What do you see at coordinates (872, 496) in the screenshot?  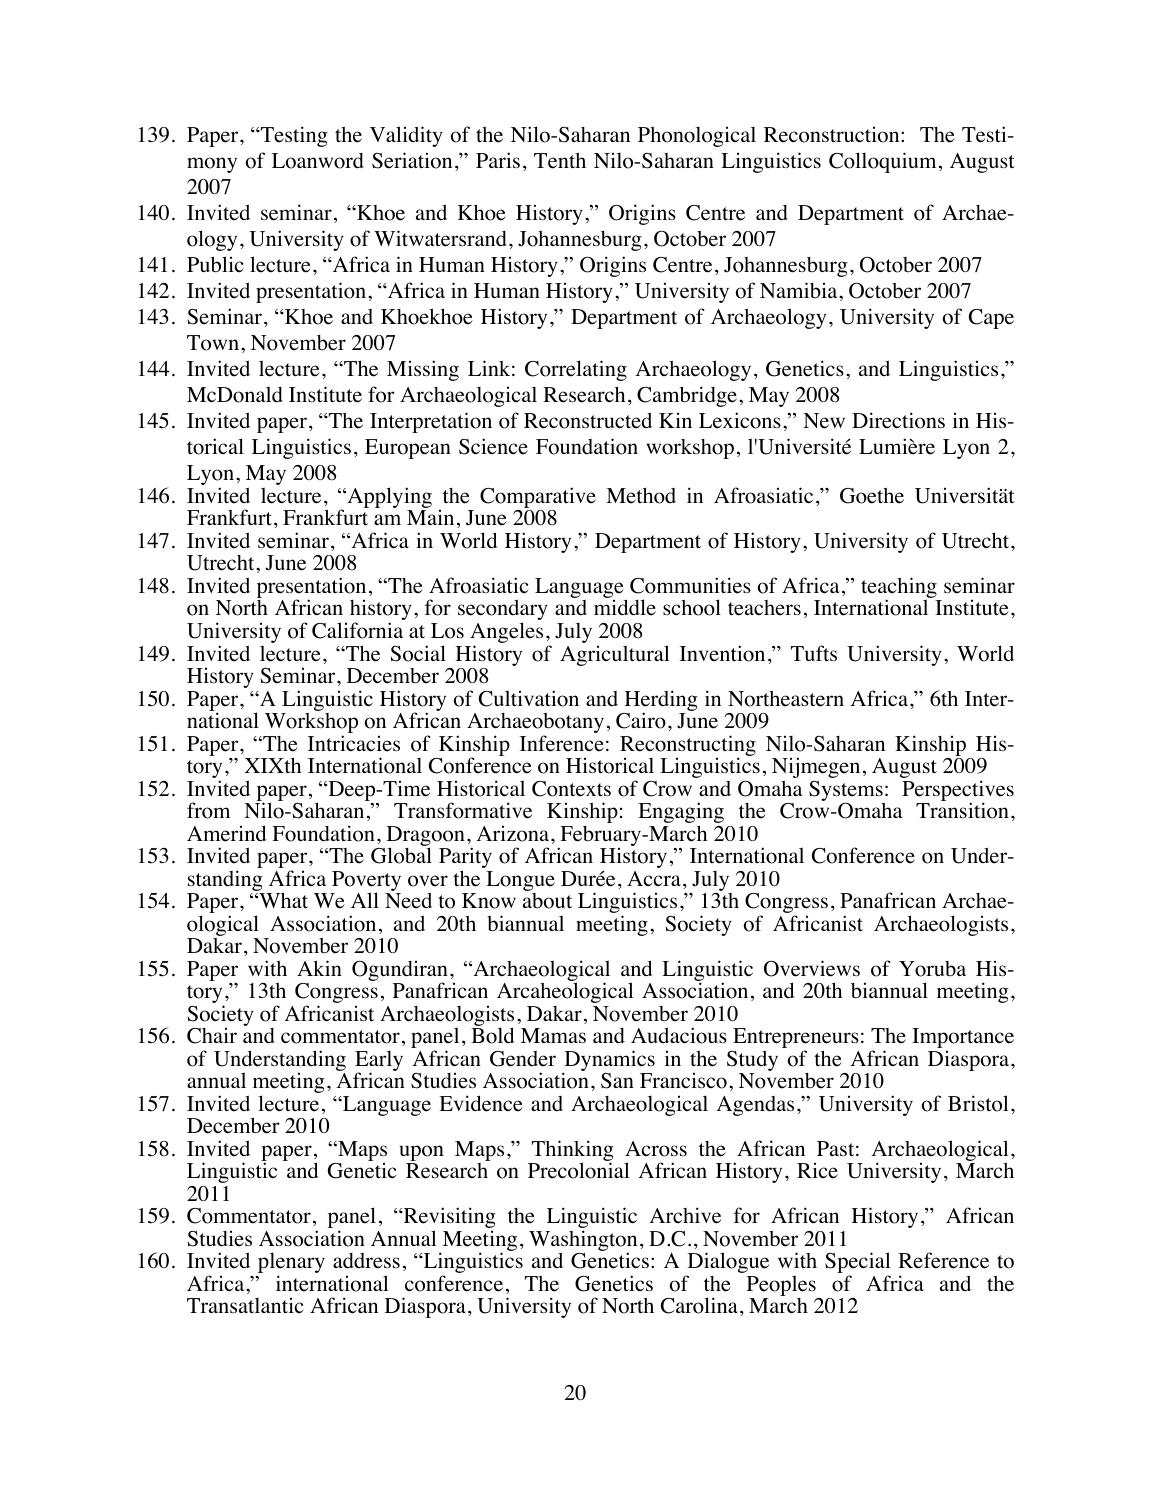 I see `Goethe` at bounding box center [872, 496].
